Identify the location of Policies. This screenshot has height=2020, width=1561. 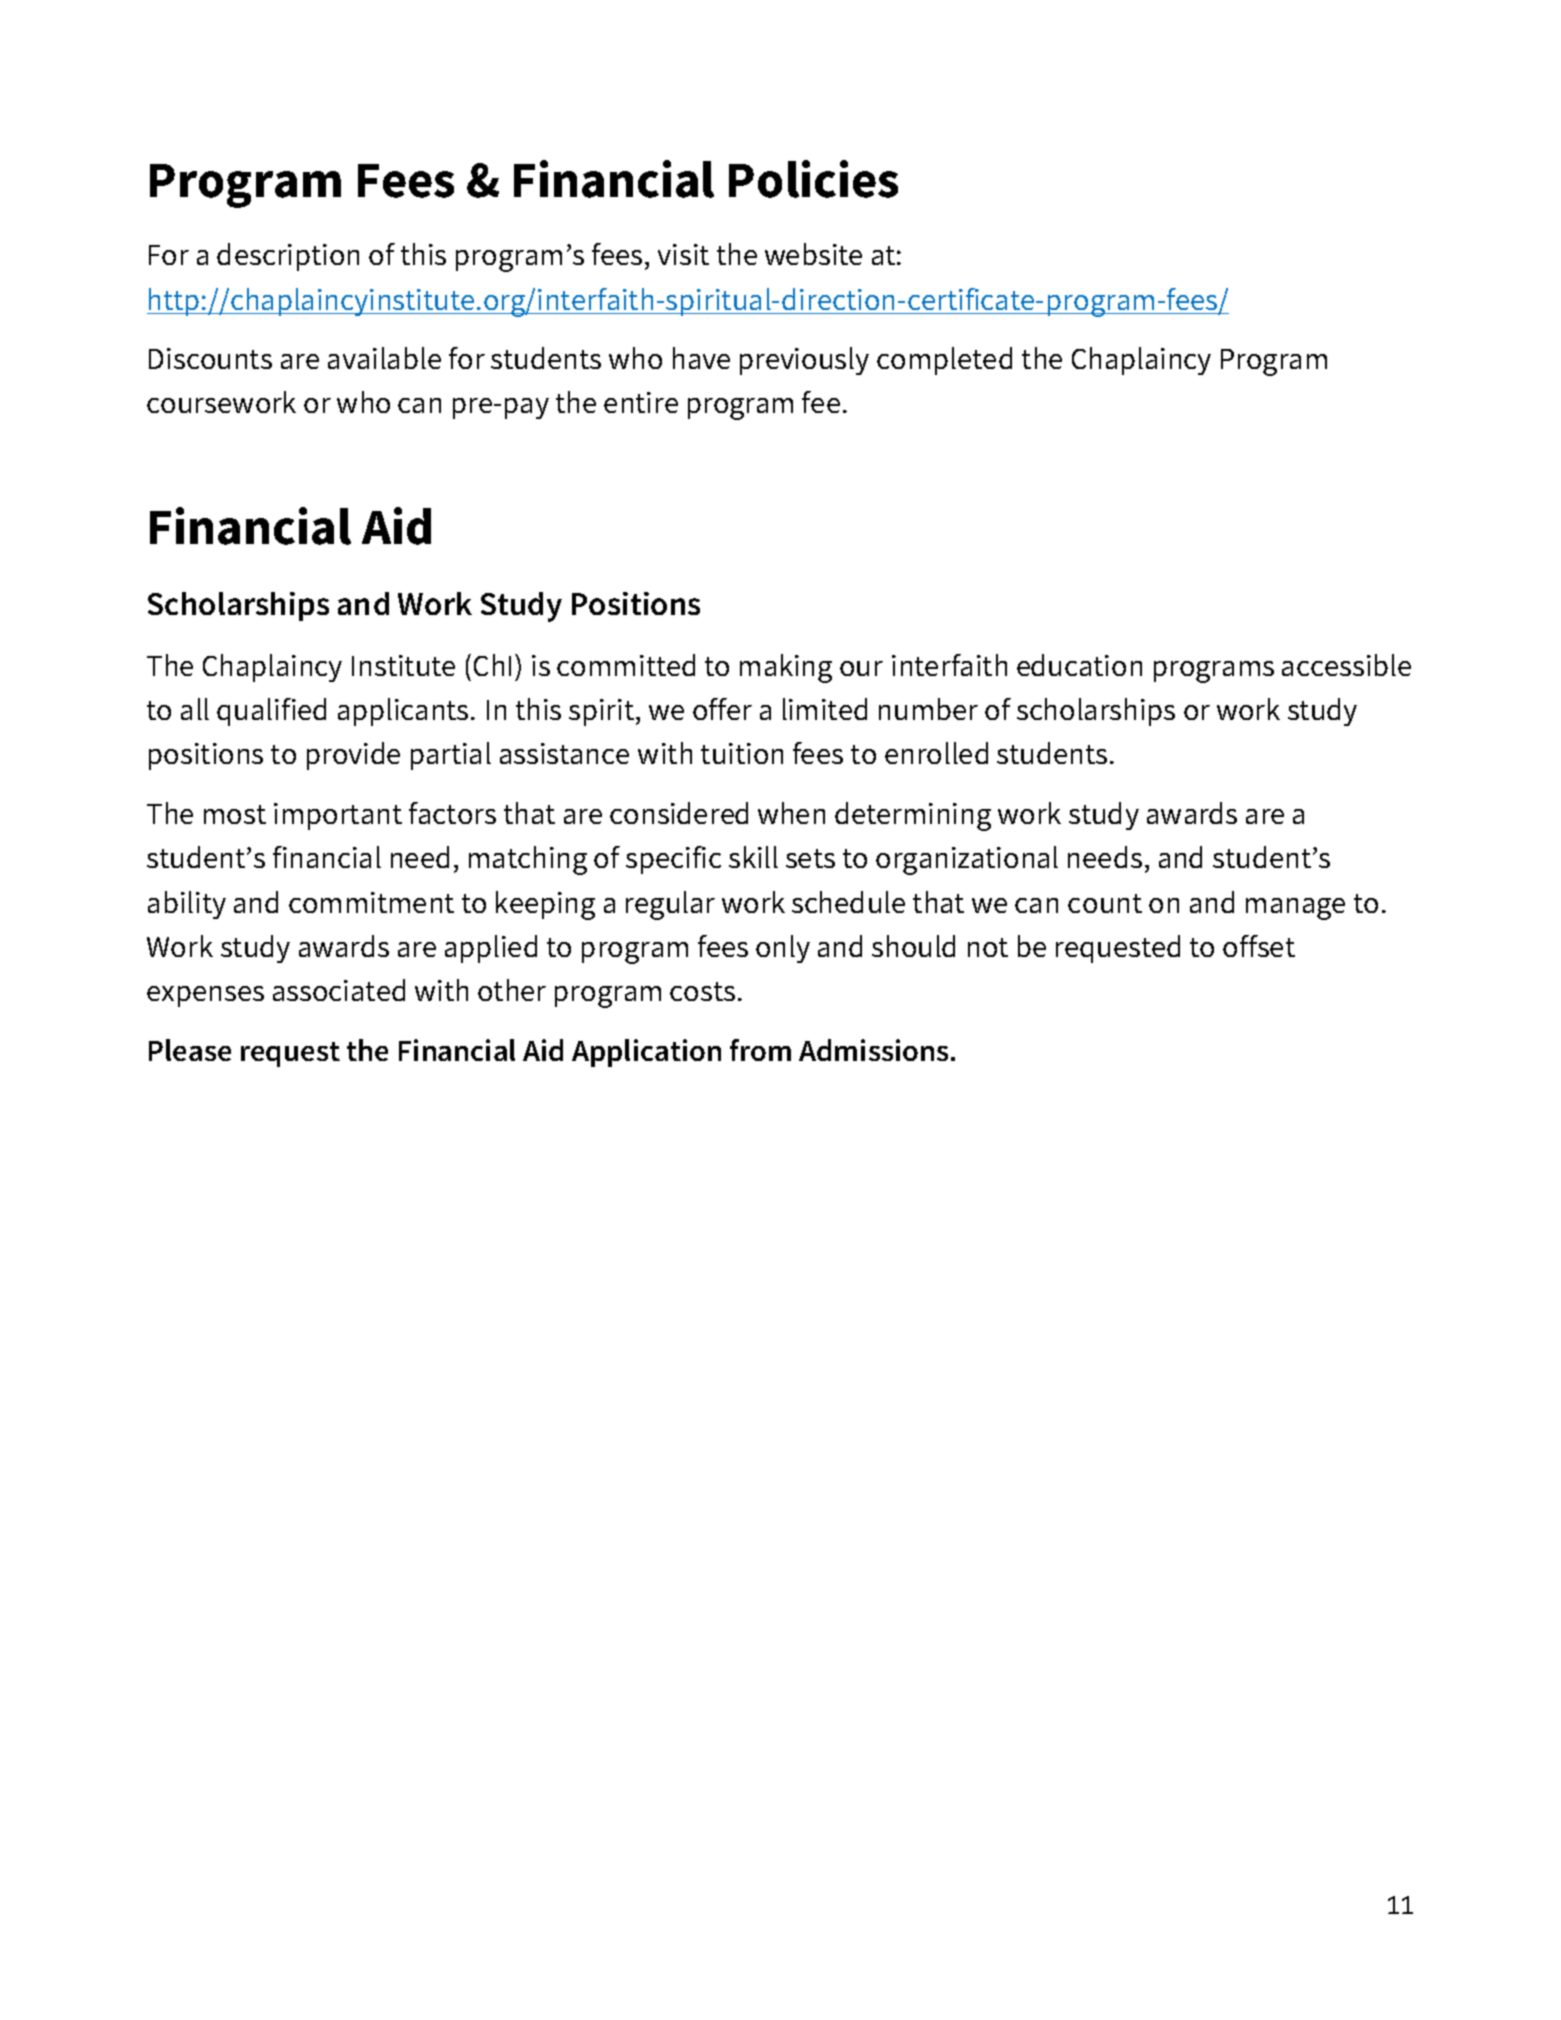
(813, 179).
